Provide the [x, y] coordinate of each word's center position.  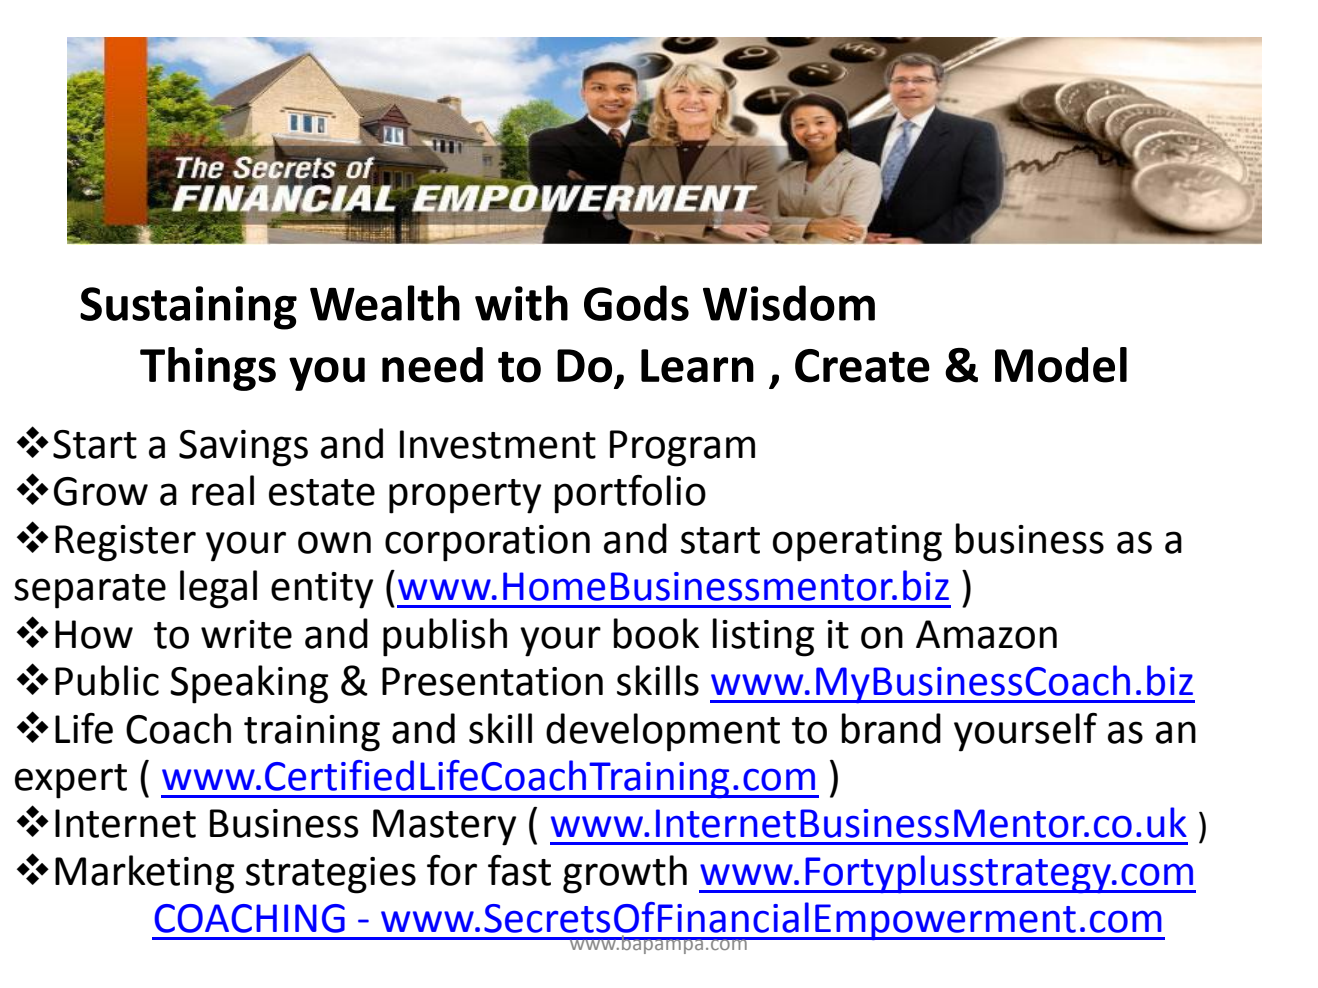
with [521, 303]
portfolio [630, 494]
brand [891, 728]
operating [857, 543]
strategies [331, 875]
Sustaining [188, 308]
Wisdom [789, 303]
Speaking [249, 684]
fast [519, 870]
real [223, 490]
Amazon [986, 634]
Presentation [492, 681]
